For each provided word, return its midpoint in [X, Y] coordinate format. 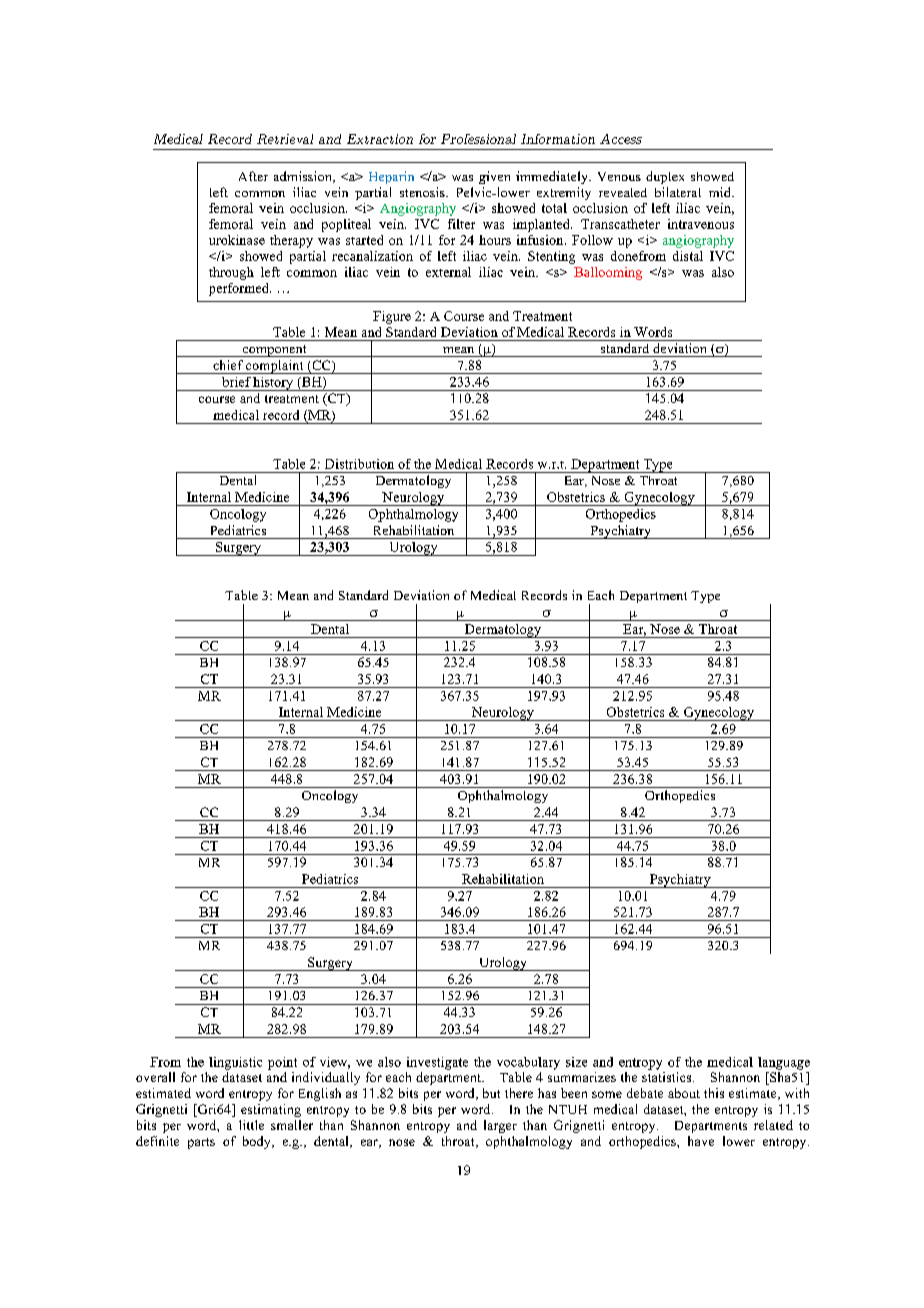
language [784, 1063]
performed [240, 289]
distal [688, 256]
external [448, 272]
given [494, 177]
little [251, 1125]
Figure [392, 317]
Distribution [359, 464]
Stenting [551, 257]
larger [500, 1126]
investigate [437, 1063]
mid [721, 192]
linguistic [235, 1063]
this [714, 1093]
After [253, 176]
